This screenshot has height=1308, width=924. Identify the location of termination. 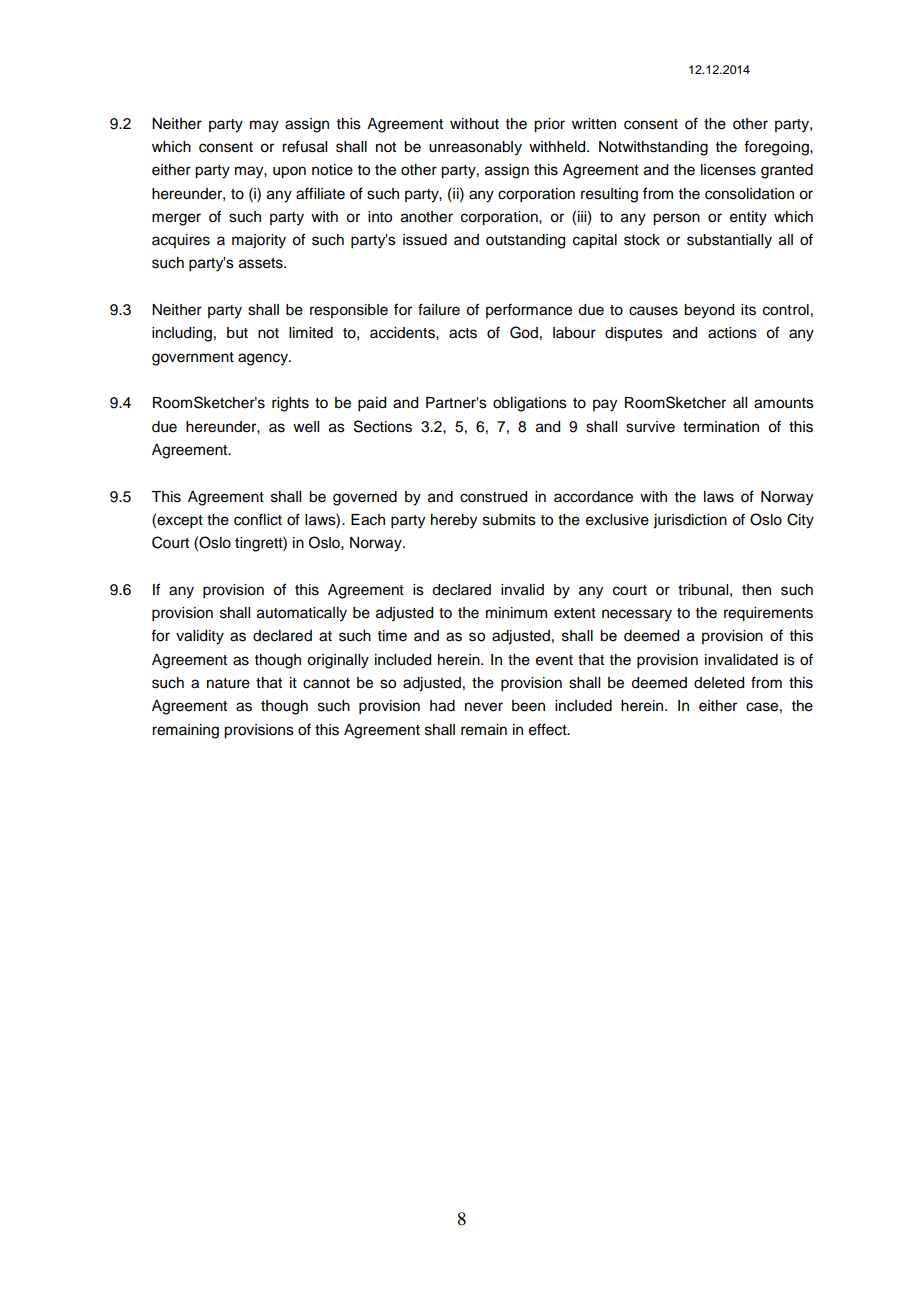
(721, 427).
